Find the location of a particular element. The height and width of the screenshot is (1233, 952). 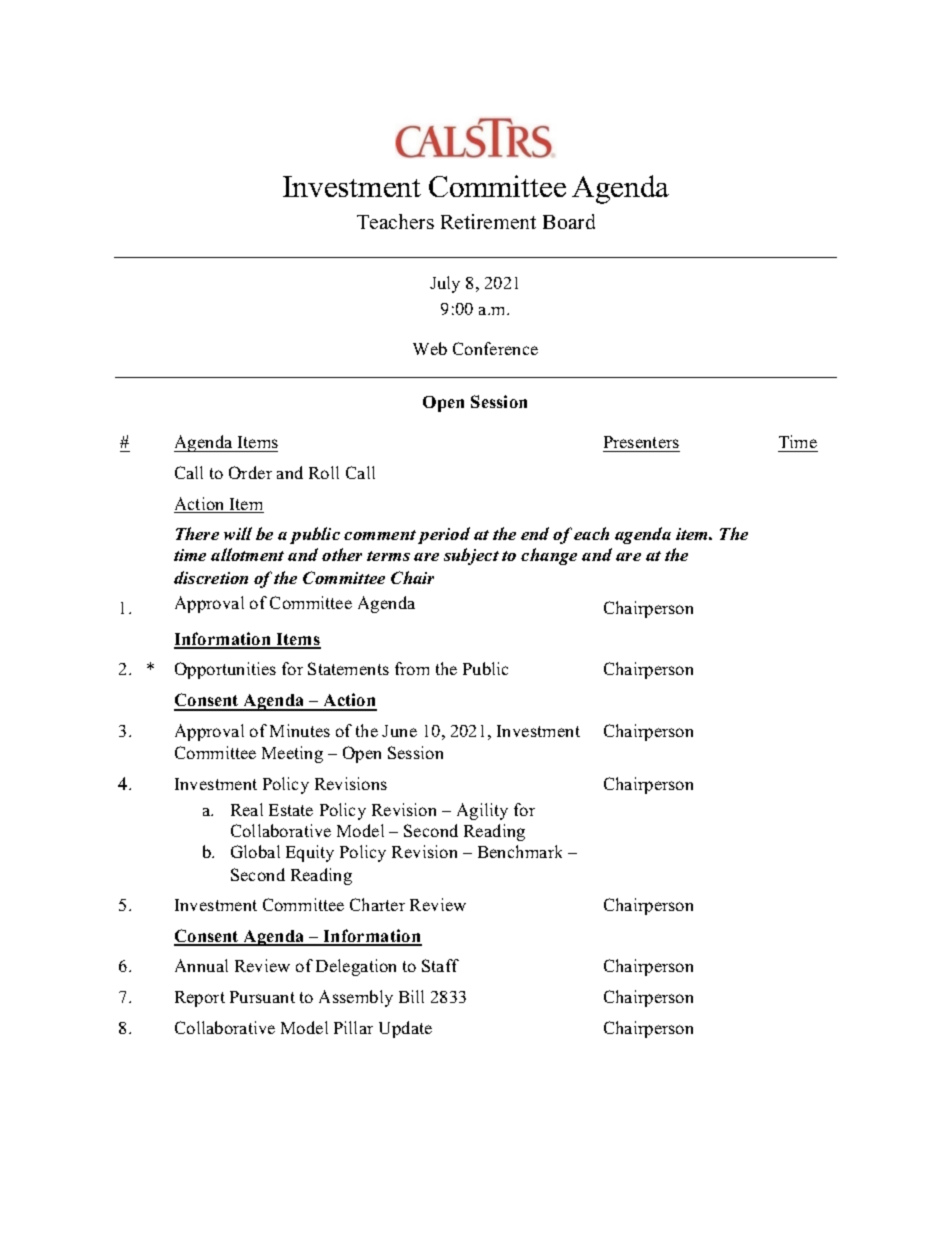

Agility is located at coordinates (482, 811).
